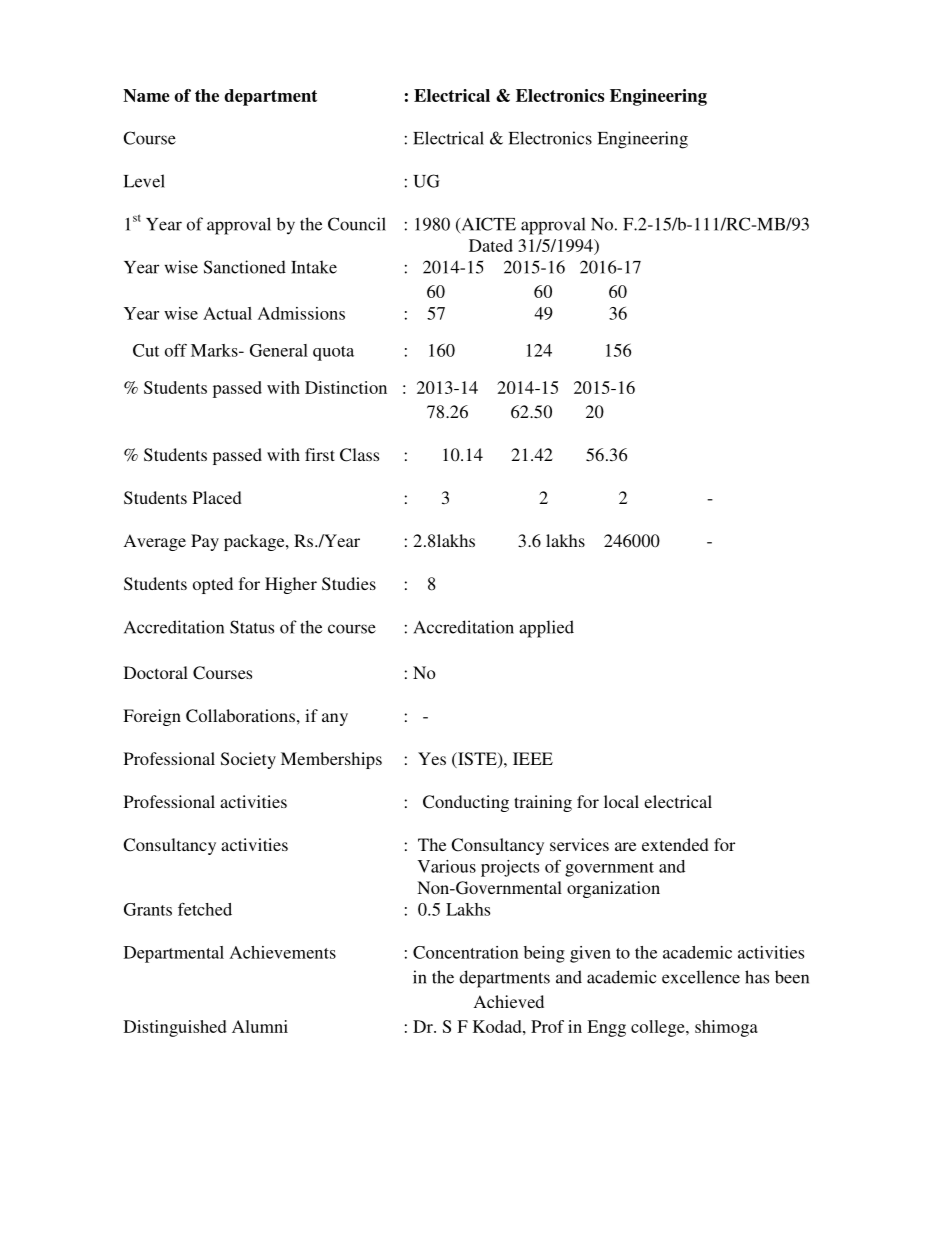 The image size is (952, 1233). Describe the element at coordinates (509, 1001) in the page. I see `Achieved` at that location.
